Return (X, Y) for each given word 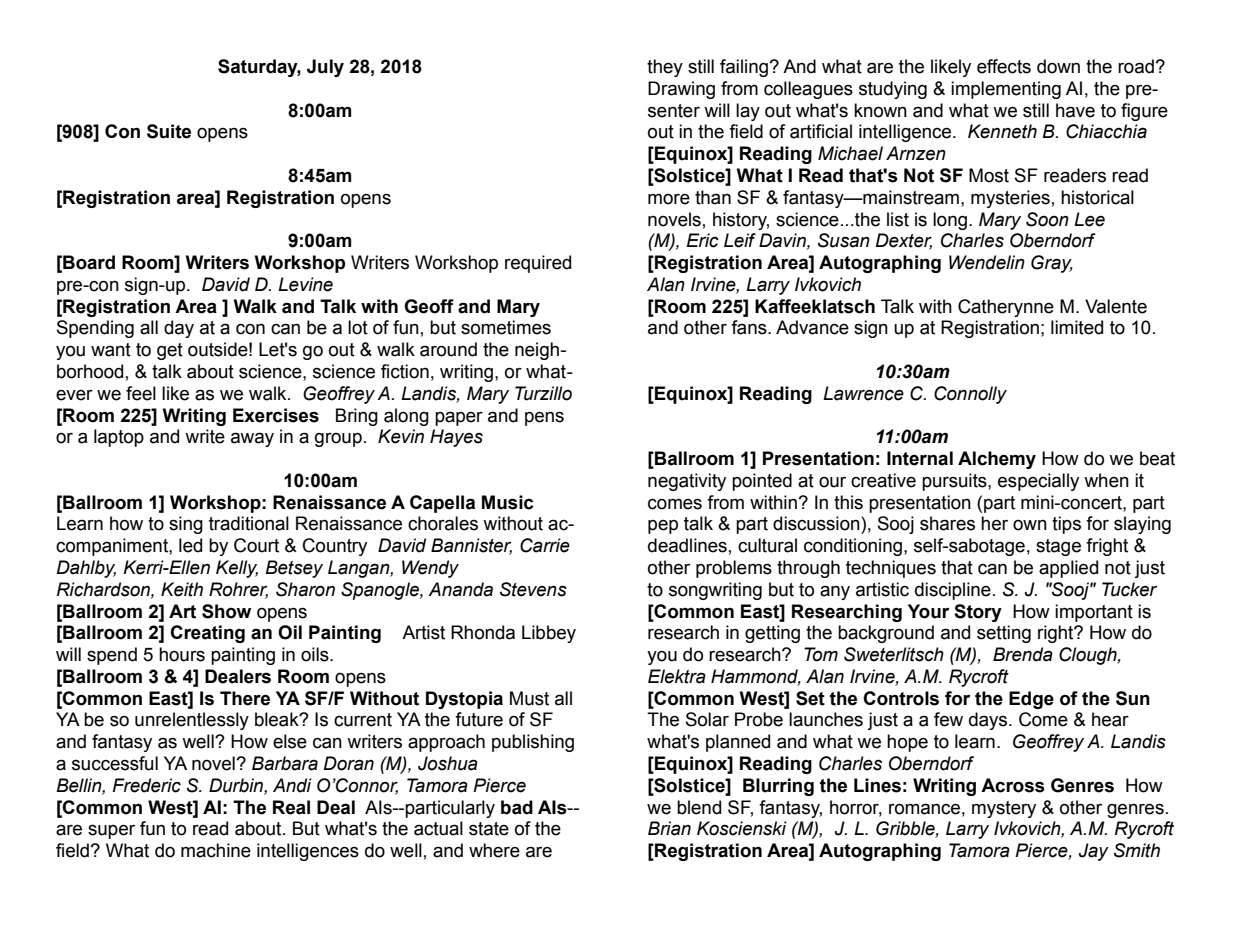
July (325, 68)
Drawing (681, 90)
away (252, 439)
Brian (669, 828)
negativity (687, 482)
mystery (1004, 809)
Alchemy (997, 460)
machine (216, 850)
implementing (1006, 90)
